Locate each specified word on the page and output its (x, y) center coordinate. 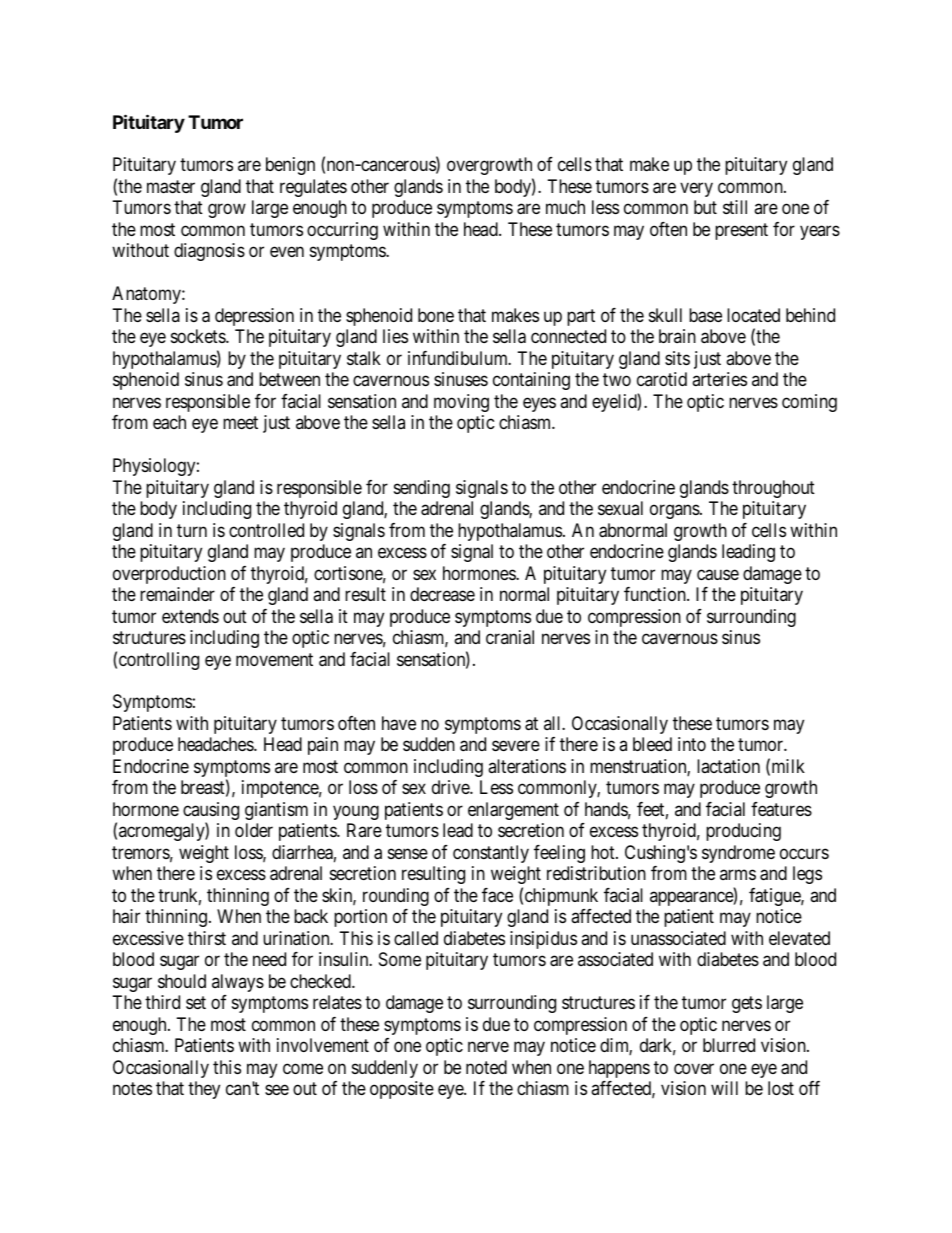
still (735, 207)
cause (718, 575)
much (565, 207)
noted (486, 1067)
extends (190, 616)
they (204, 1090)
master (171, 187)
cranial (510, 637)
